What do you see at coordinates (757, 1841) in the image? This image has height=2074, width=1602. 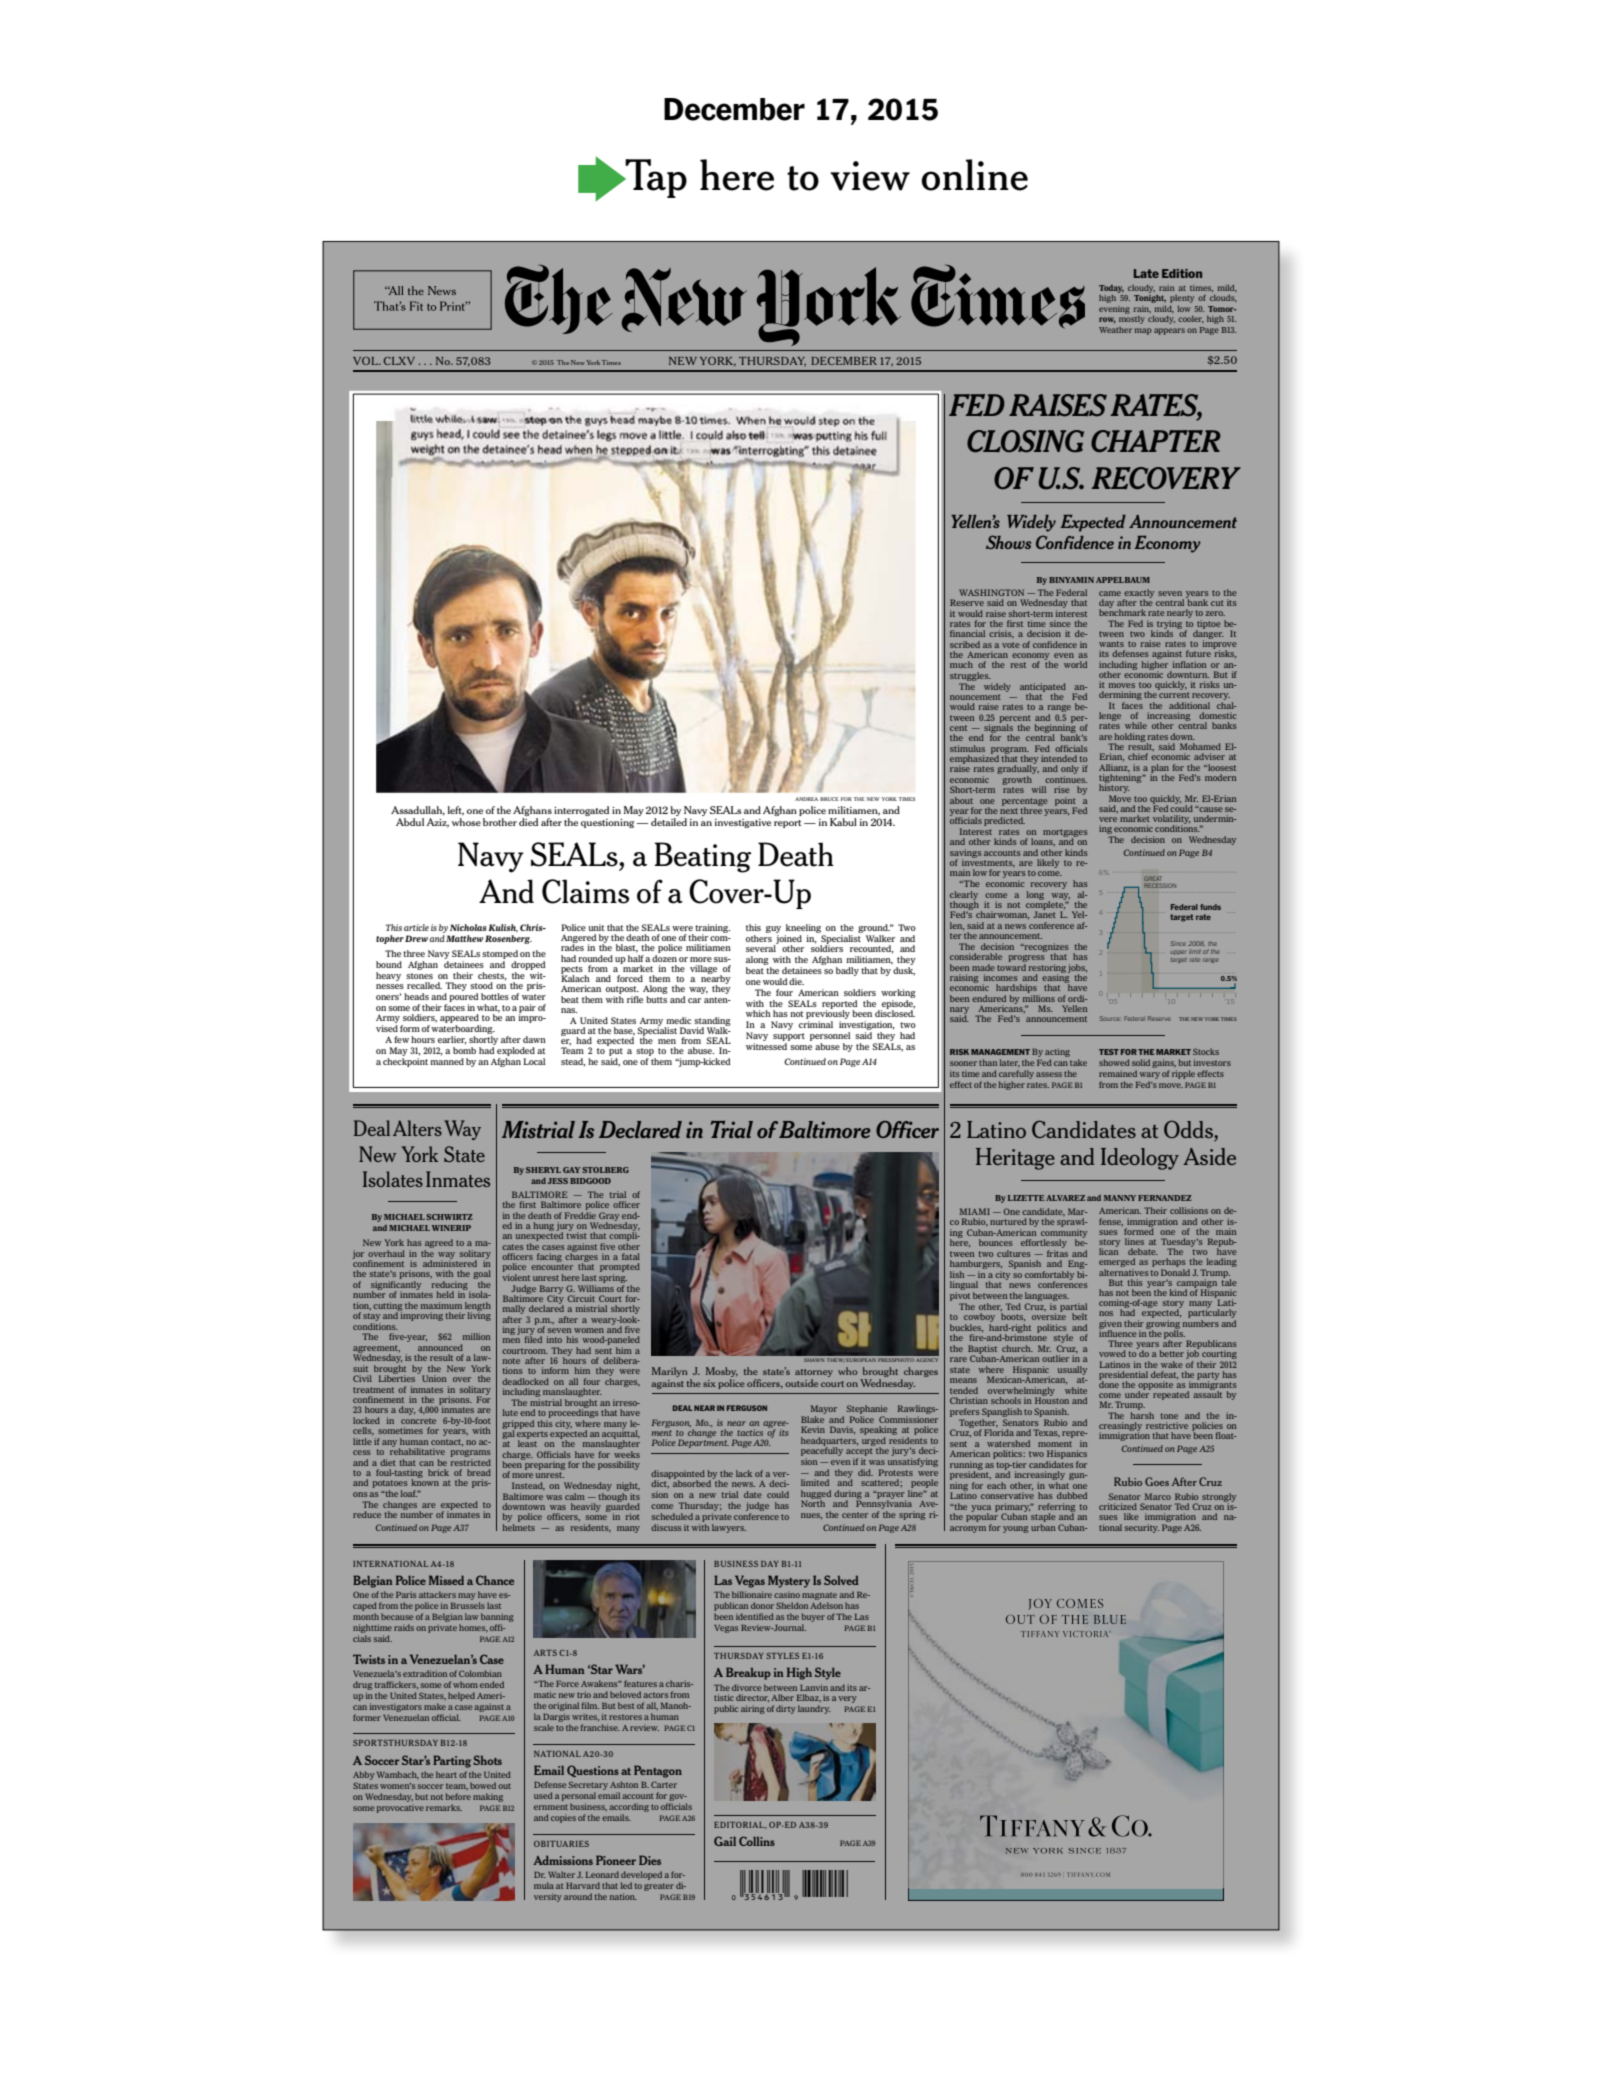 I see `Collins` at bounding box center [757, 1841].
